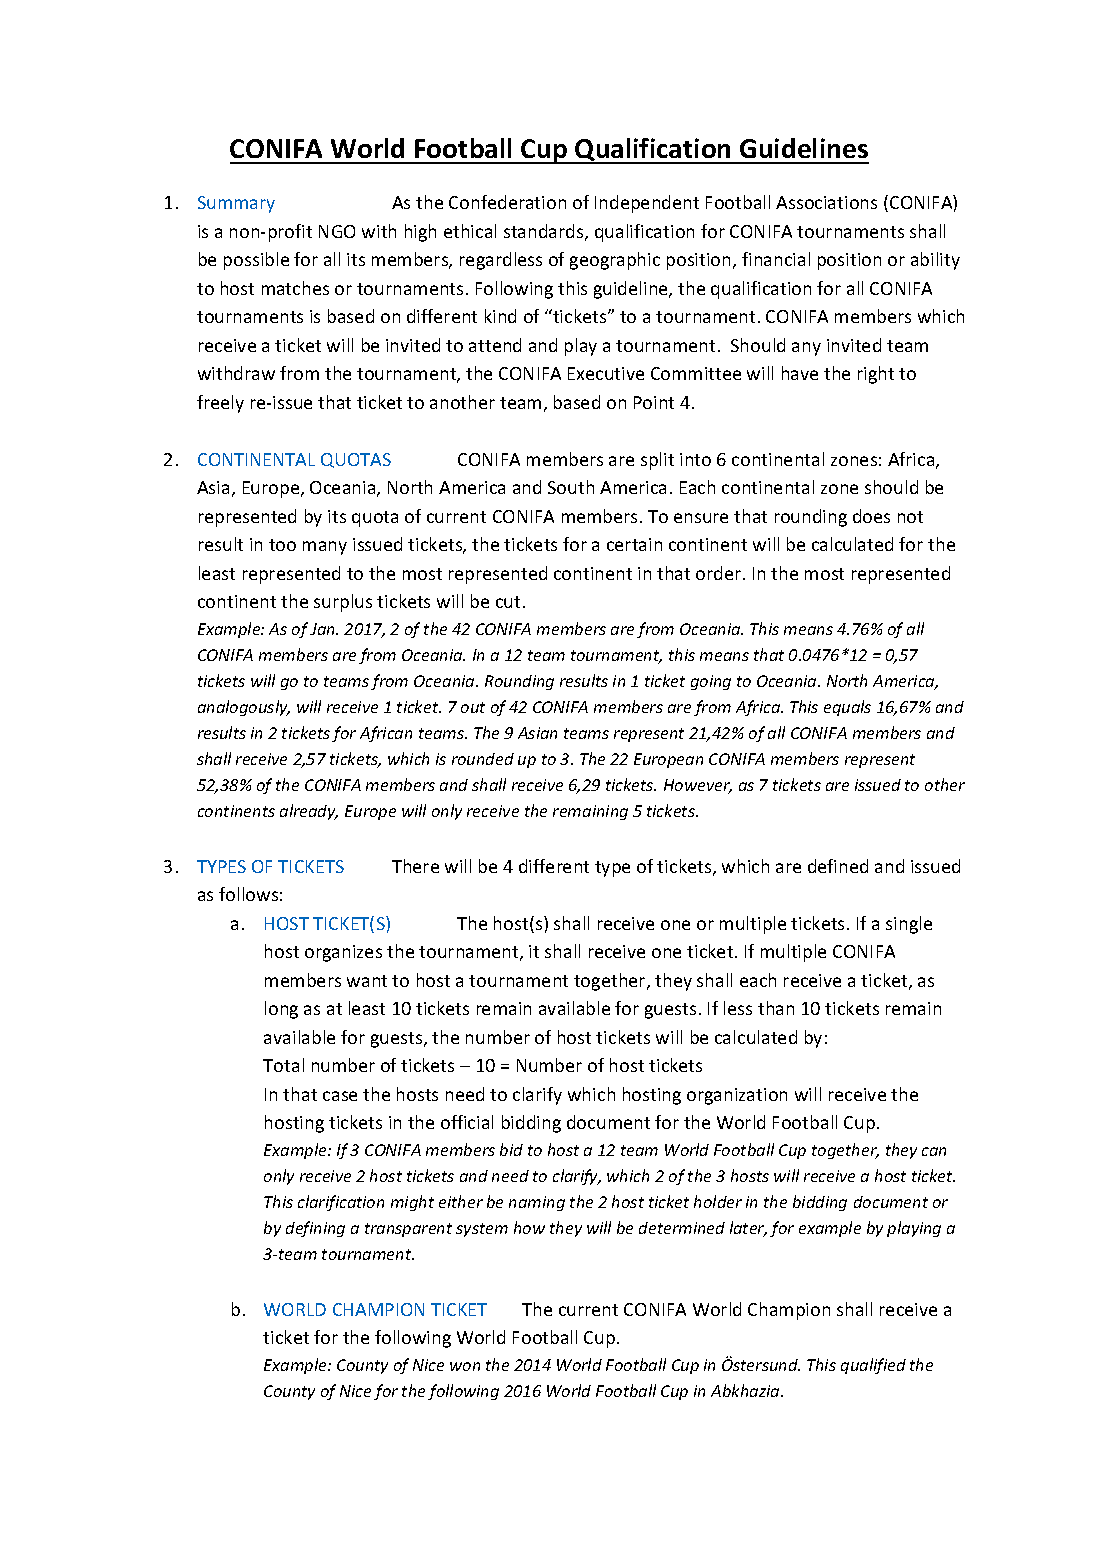 The width and height of the screenshot is (1099, 1554). I want to click on NGO, so click(337, 231).
